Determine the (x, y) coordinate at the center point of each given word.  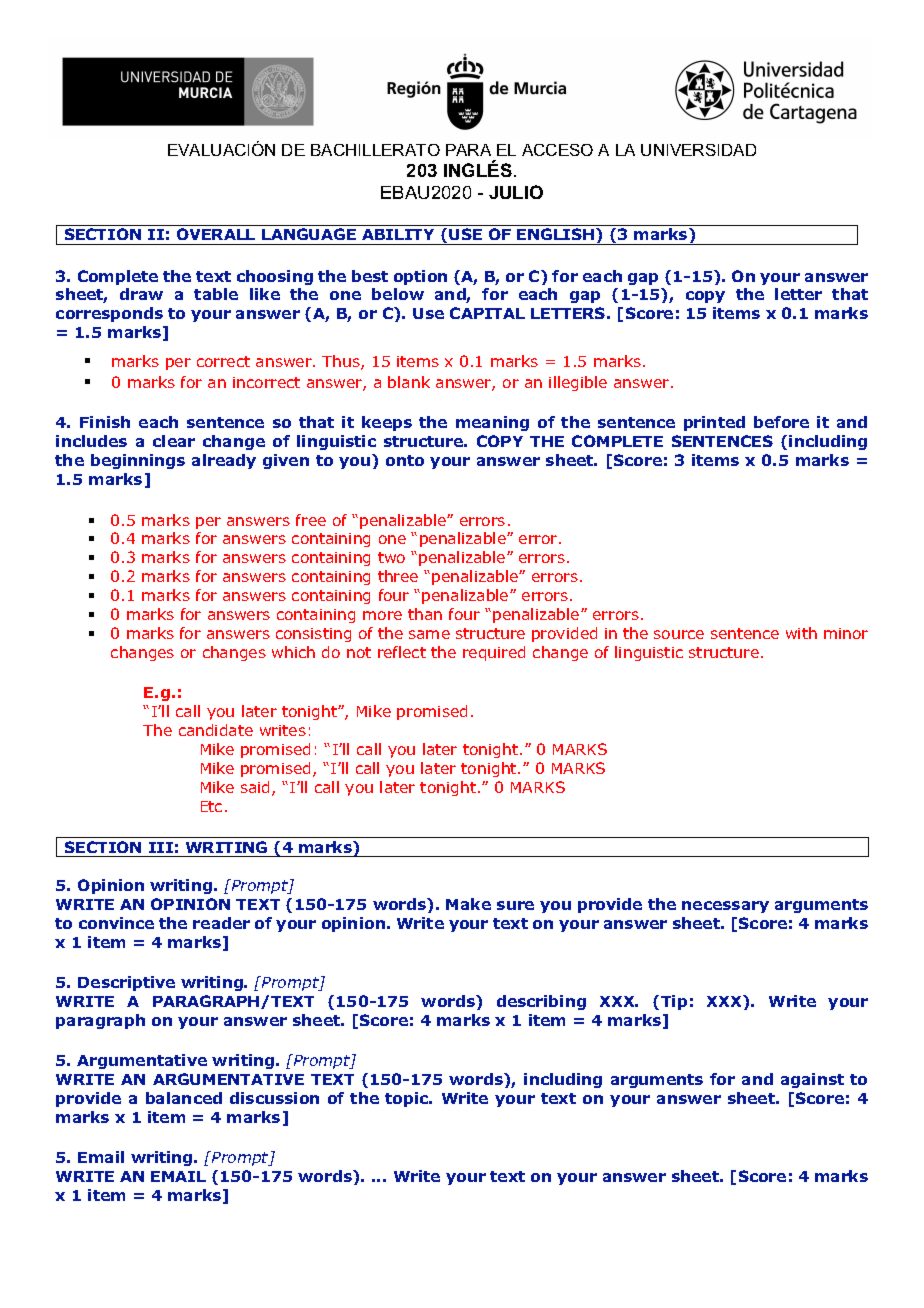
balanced (184, 1098)
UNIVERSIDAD (698, 150)
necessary (725, 907)
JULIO (516, 192)
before (781, 422)
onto (405, 460)
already (224, 461)
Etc (211, 806)
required (494, 653)
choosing (275, 277)
